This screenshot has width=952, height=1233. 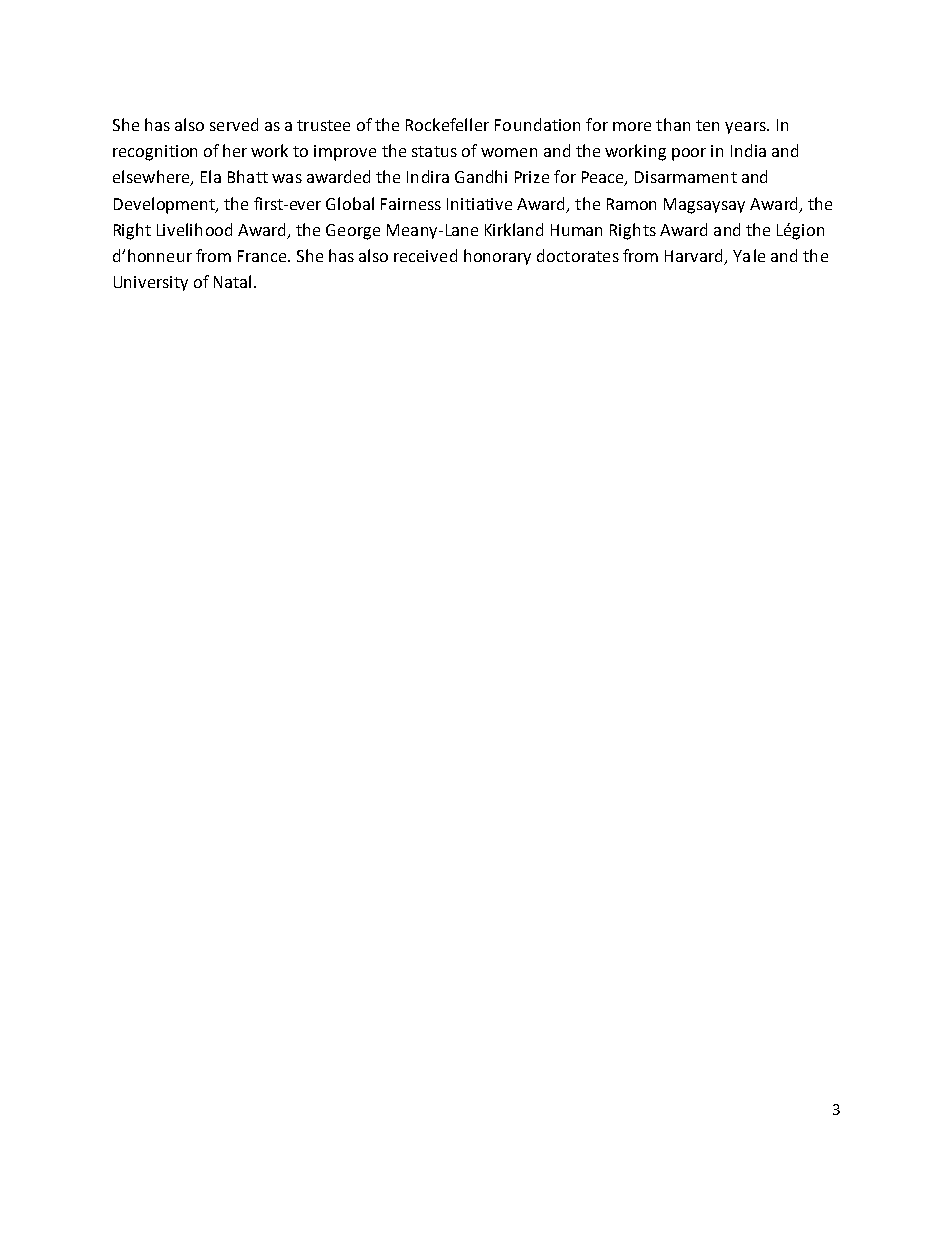 What do you see at coordinates (673, 124) in the screenshot?
I see `than` at bounding box center [673, 124].
